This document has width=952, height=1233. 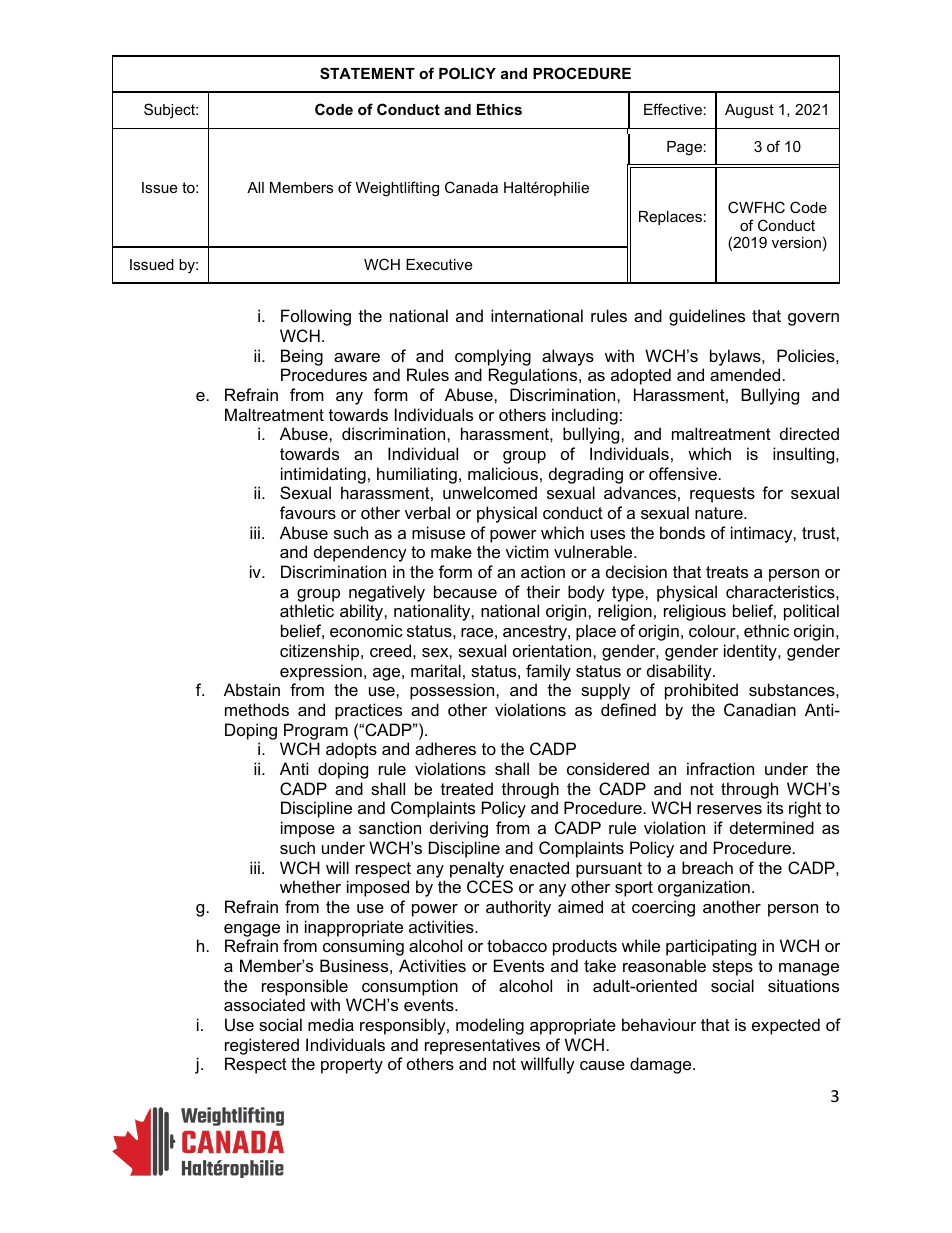 What do you see at coordinates (351, 750) in the document?
I see `adopts` at bounding box center [351, 750].
